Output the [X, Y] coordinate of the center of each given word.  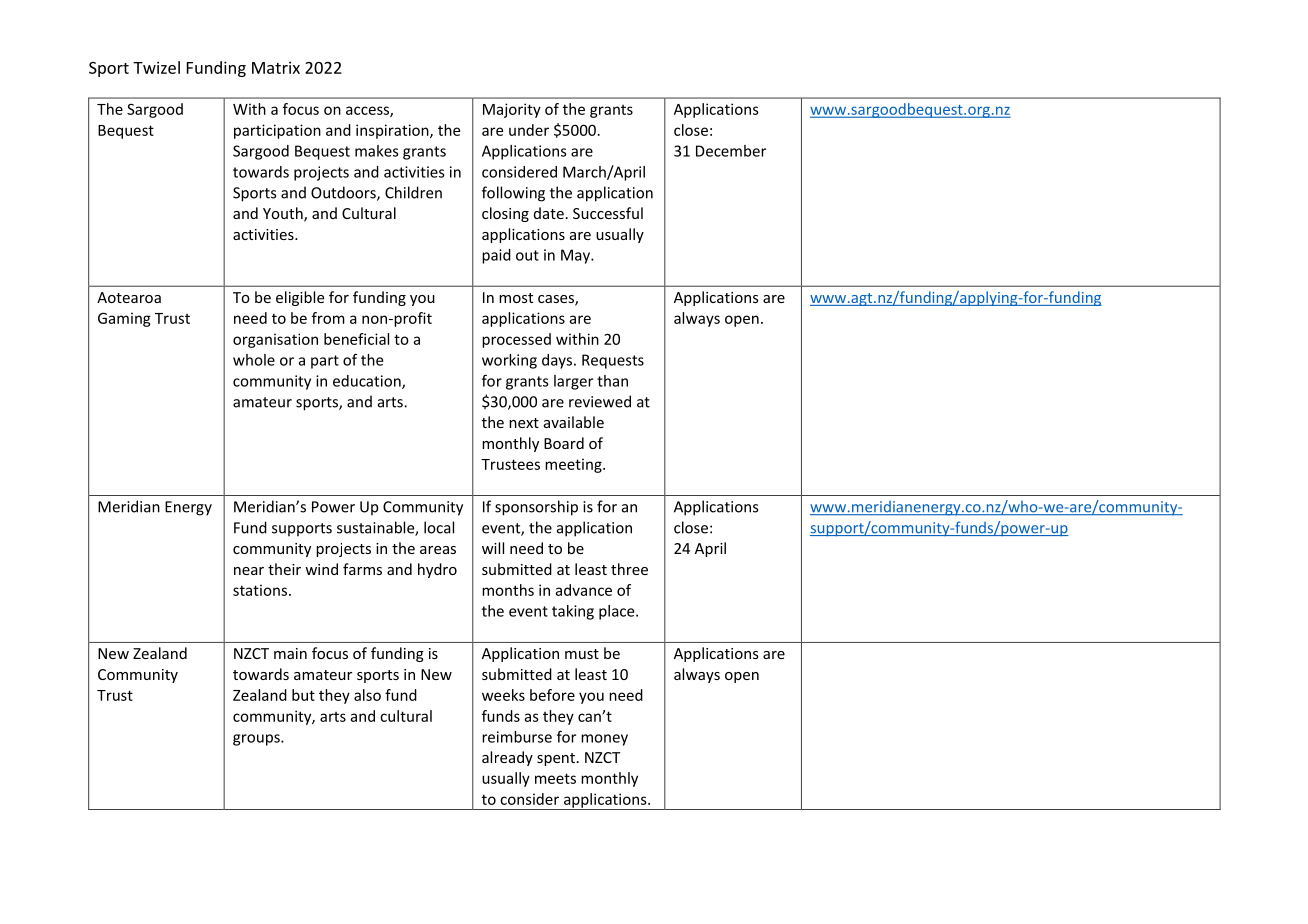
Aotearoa [129, 297]
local [439, 527]
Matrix [276, 67]
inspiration [393, 131]
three [629, 569]
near [249, 571]
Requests [613, 361]
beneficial [356, 339]
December [731, 151]
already [507, 758]
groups [257, 740]
